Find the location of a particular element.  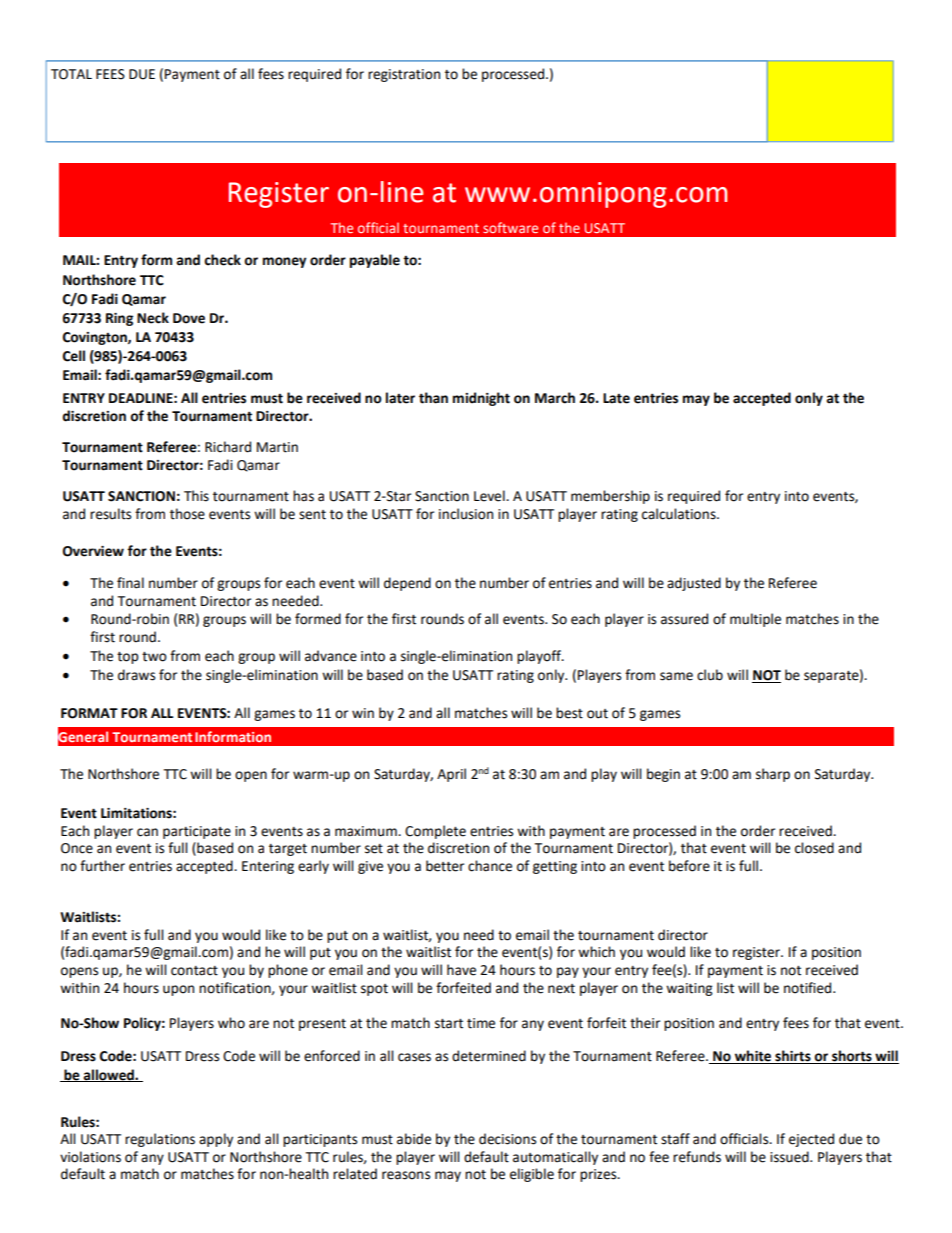

contact is located at coordinates (194, 971).
